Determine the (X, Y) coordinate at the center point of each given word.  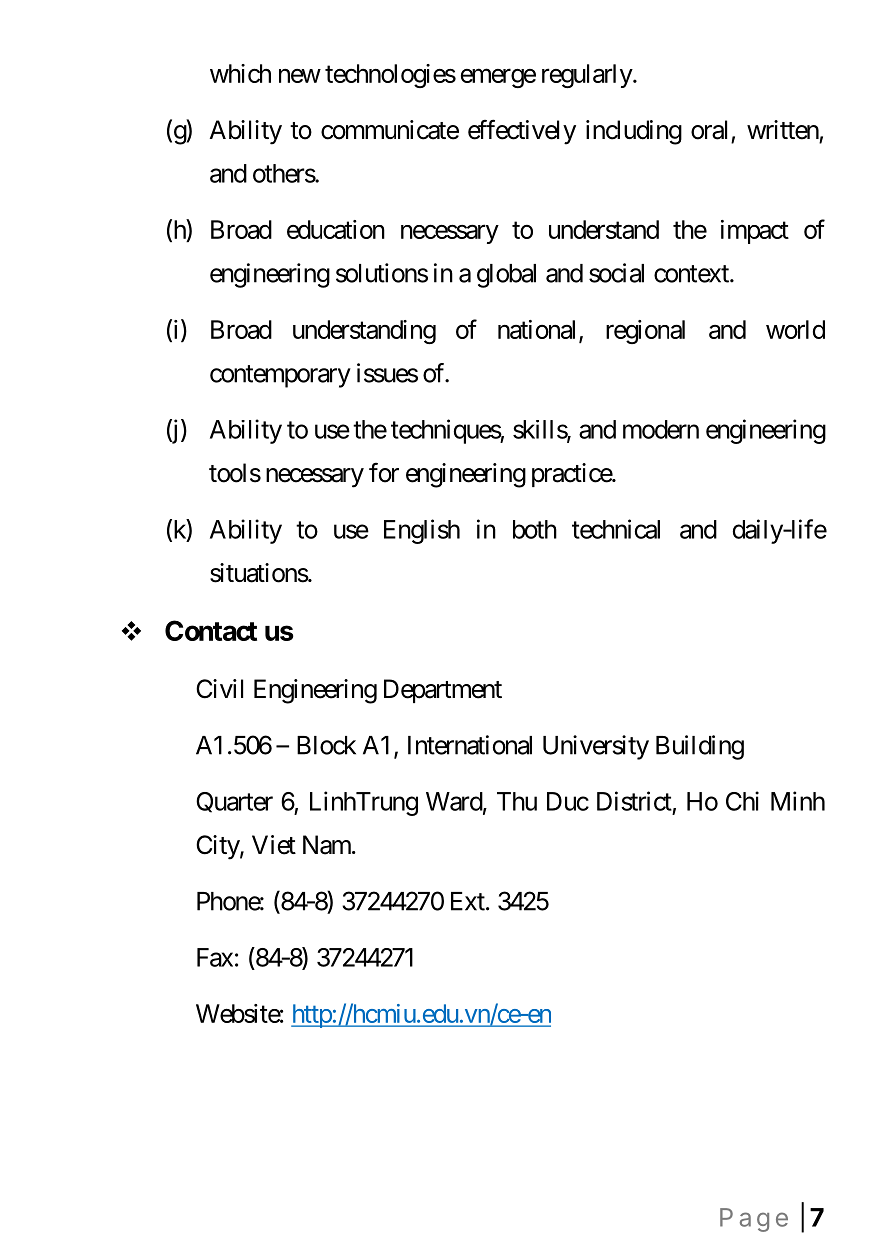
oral (709, 130)
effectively (522, 132)
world (795, 329)
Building (700, 747)
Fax (215, 957)
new (300, 76)
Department (443, 691)
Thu (517, 801)
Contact (211, 630)
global (506, 276)
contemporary (280, 376)
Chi (742, 801)
